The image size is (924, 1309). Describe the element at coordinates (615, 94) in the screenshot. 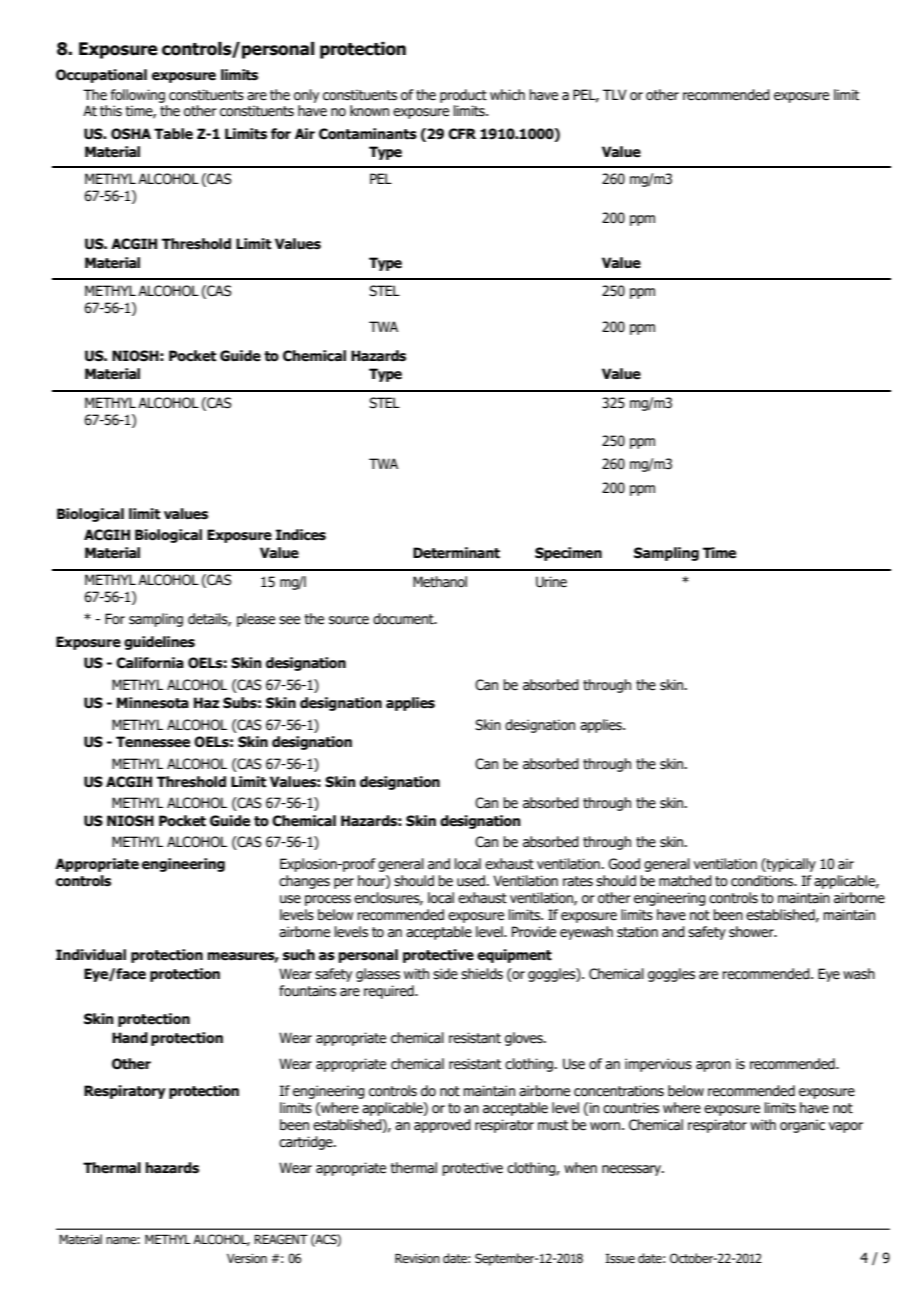

I see `TLV` at that location.
